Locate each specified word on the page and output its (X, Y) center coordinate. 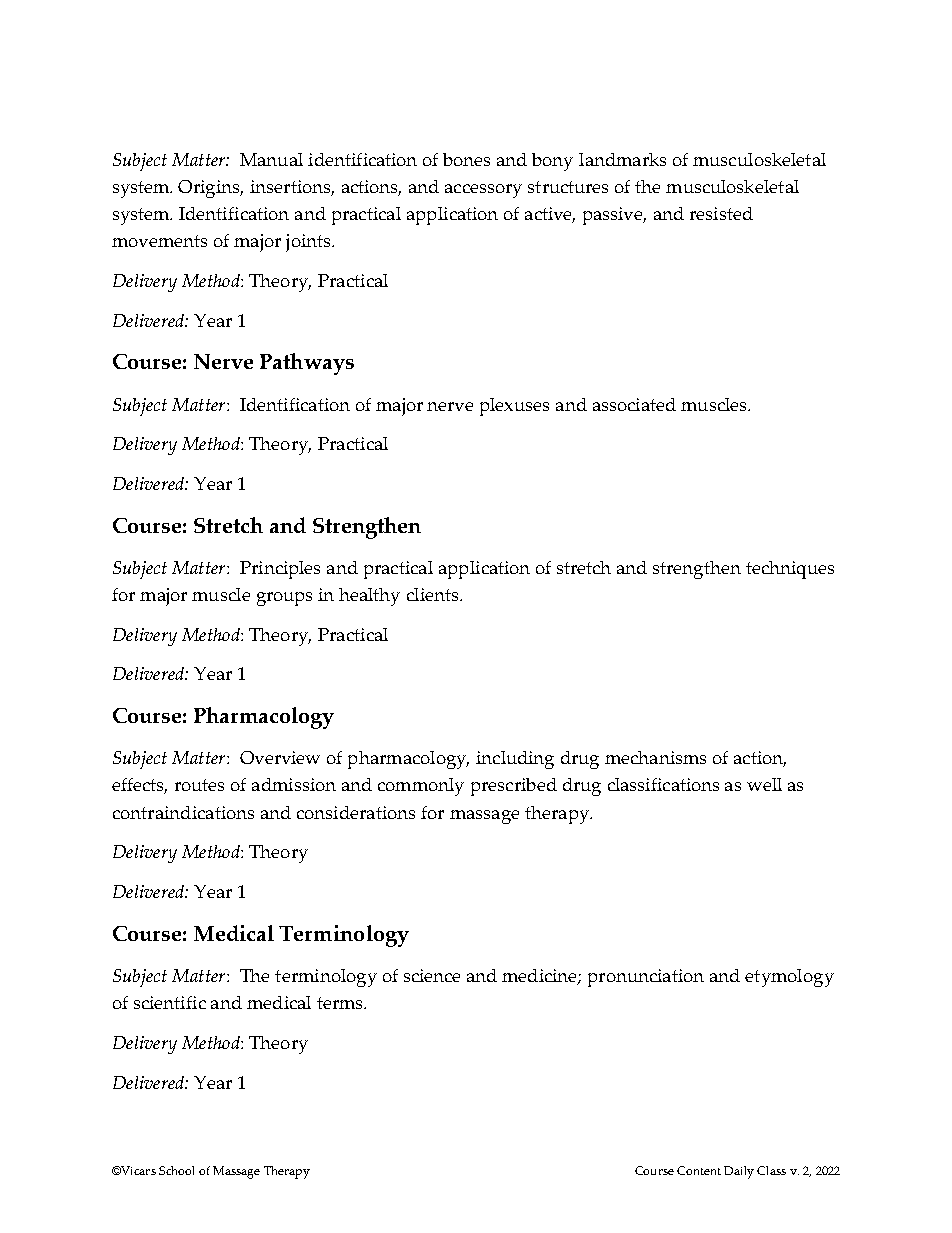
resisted (721, 213)
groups (284, 599)
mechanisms (655, 757)
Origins (210, 189)
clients (434, 594)
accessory (483, 191)
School (176, 1170)
